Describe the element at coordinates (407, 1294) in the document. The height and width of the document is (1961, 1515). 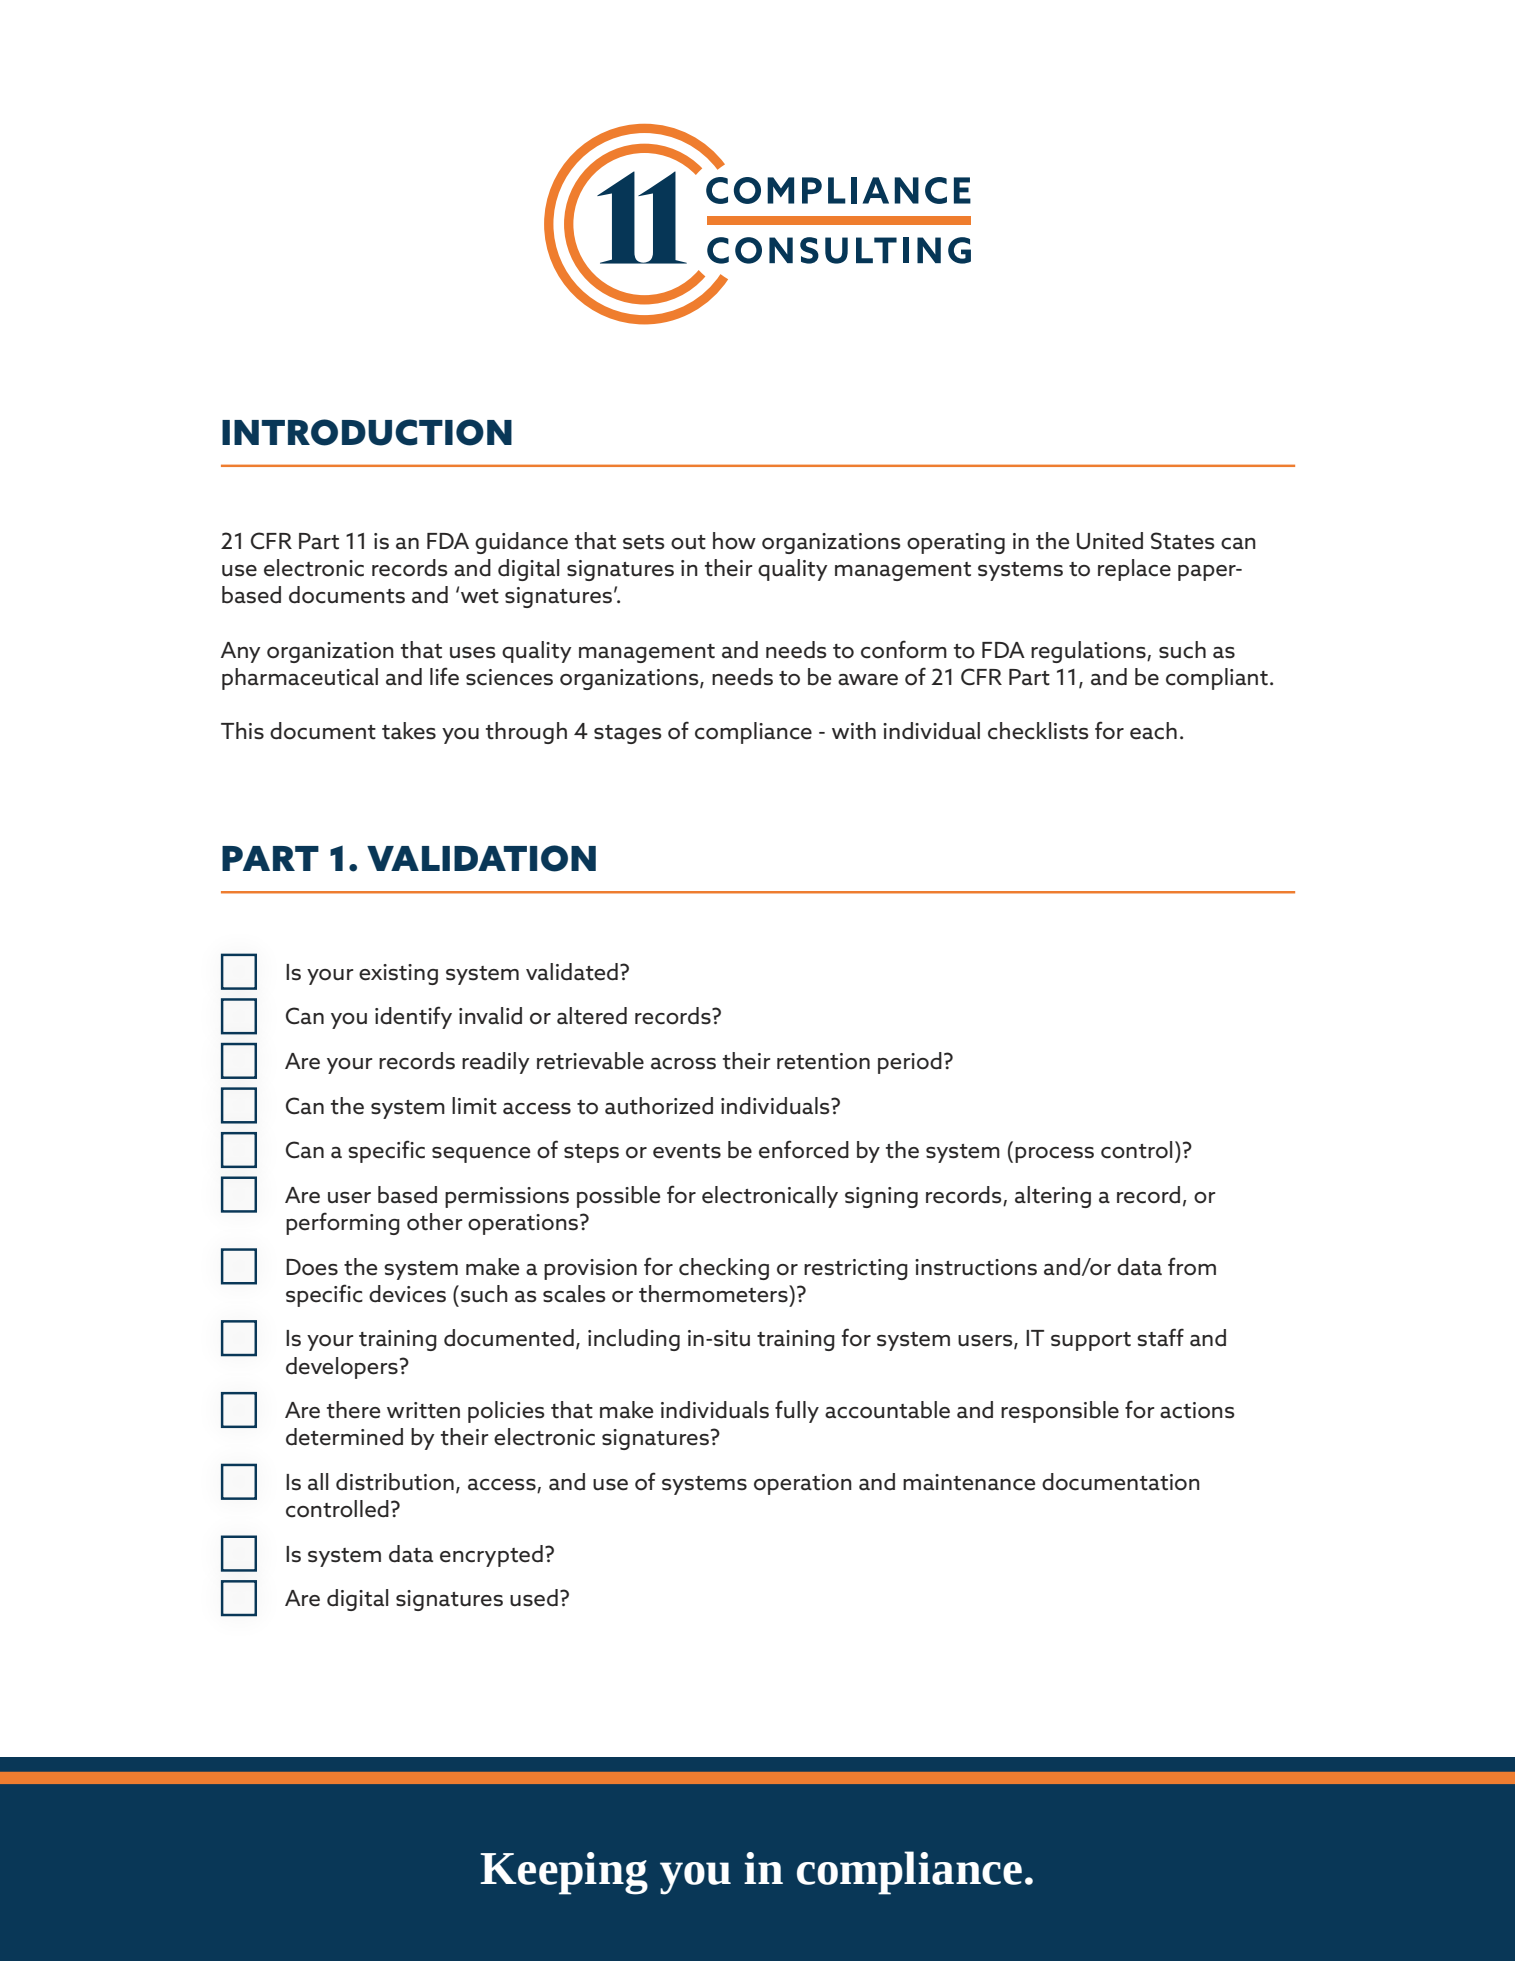
I see `devices` at that location.
